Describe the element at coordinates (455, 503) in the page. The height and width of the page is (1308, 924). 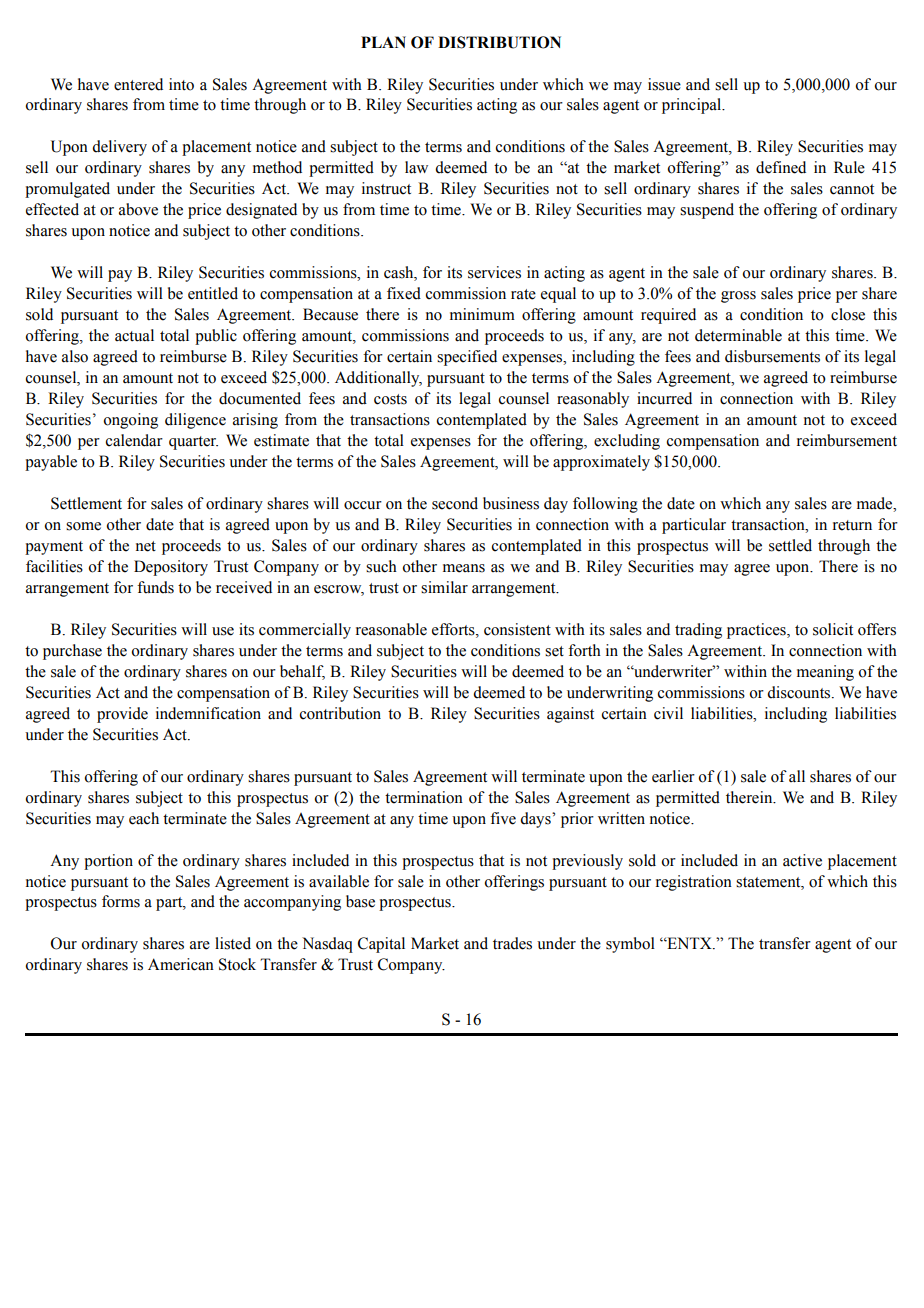
I see `second` at that location.
